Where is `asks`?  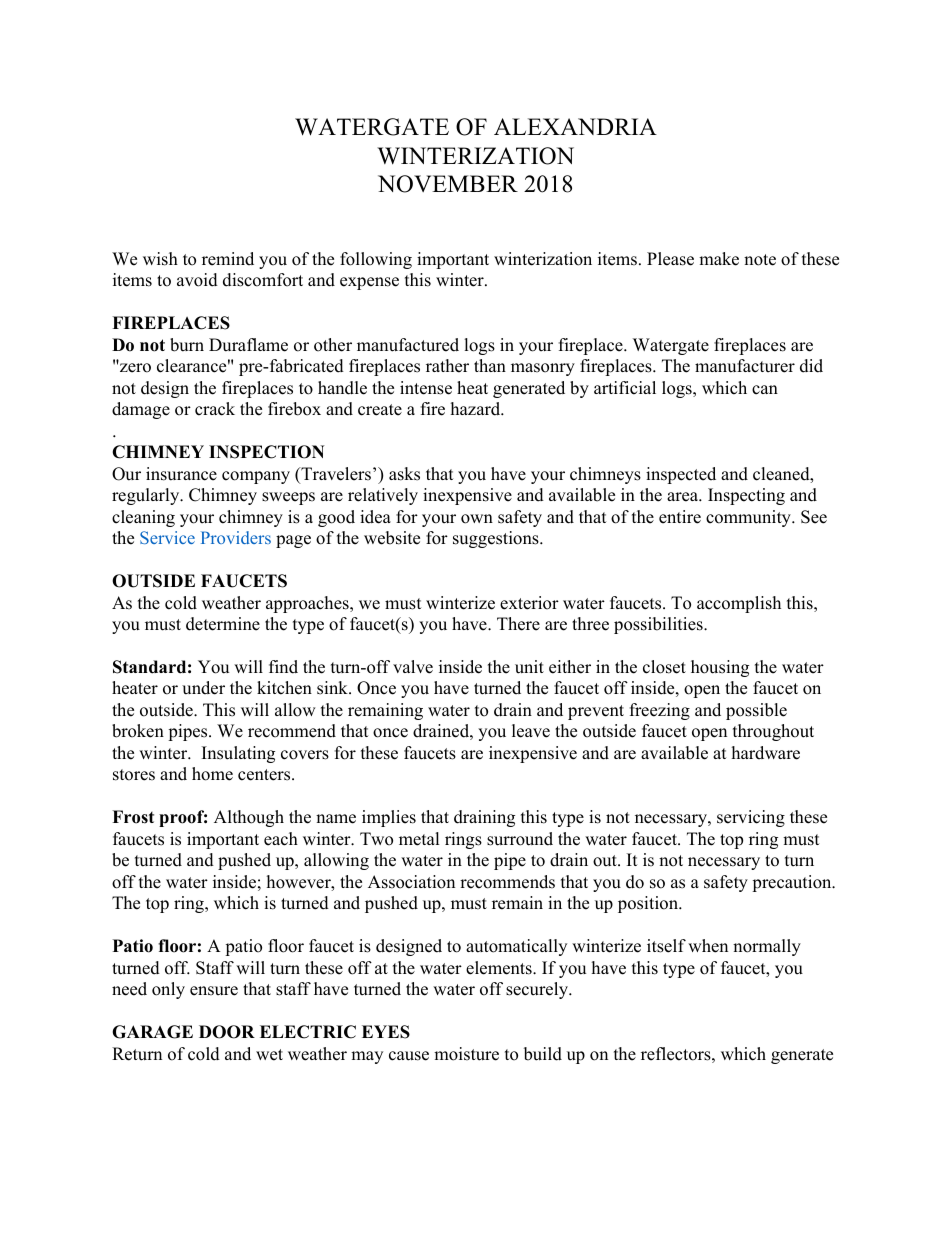 asks is located at coordinates (404, 474).
